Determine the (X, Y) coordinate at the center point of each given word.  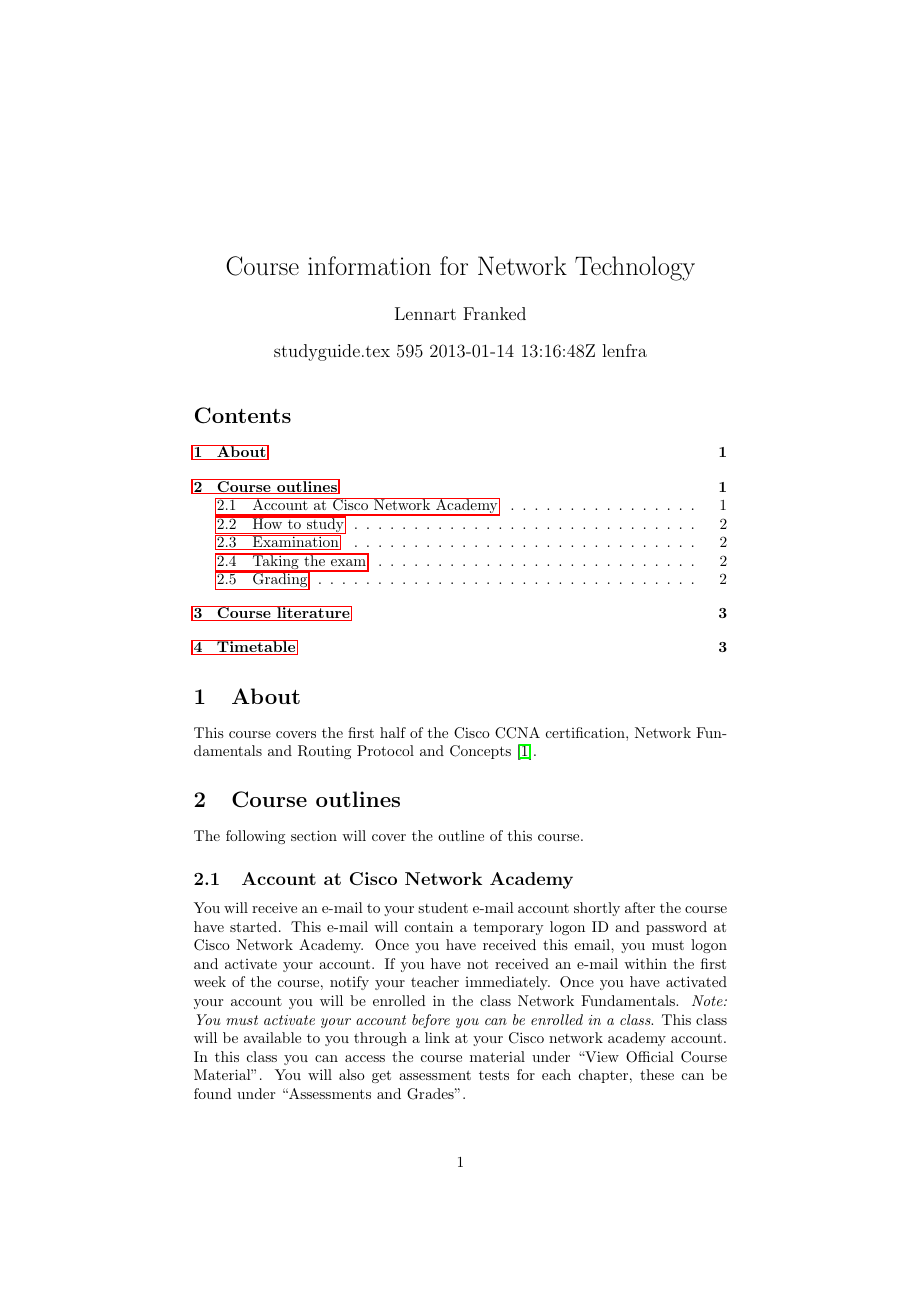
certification (586, 732)
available (272, 1037)
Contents (243, 415)
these (657, 1074)
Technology (635, 268)
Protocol (385, 750)
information (369, 265)
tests (494, 1075)
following (255, 837)
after (640, 907)
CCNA (517, 733)
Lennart (425, 313)
